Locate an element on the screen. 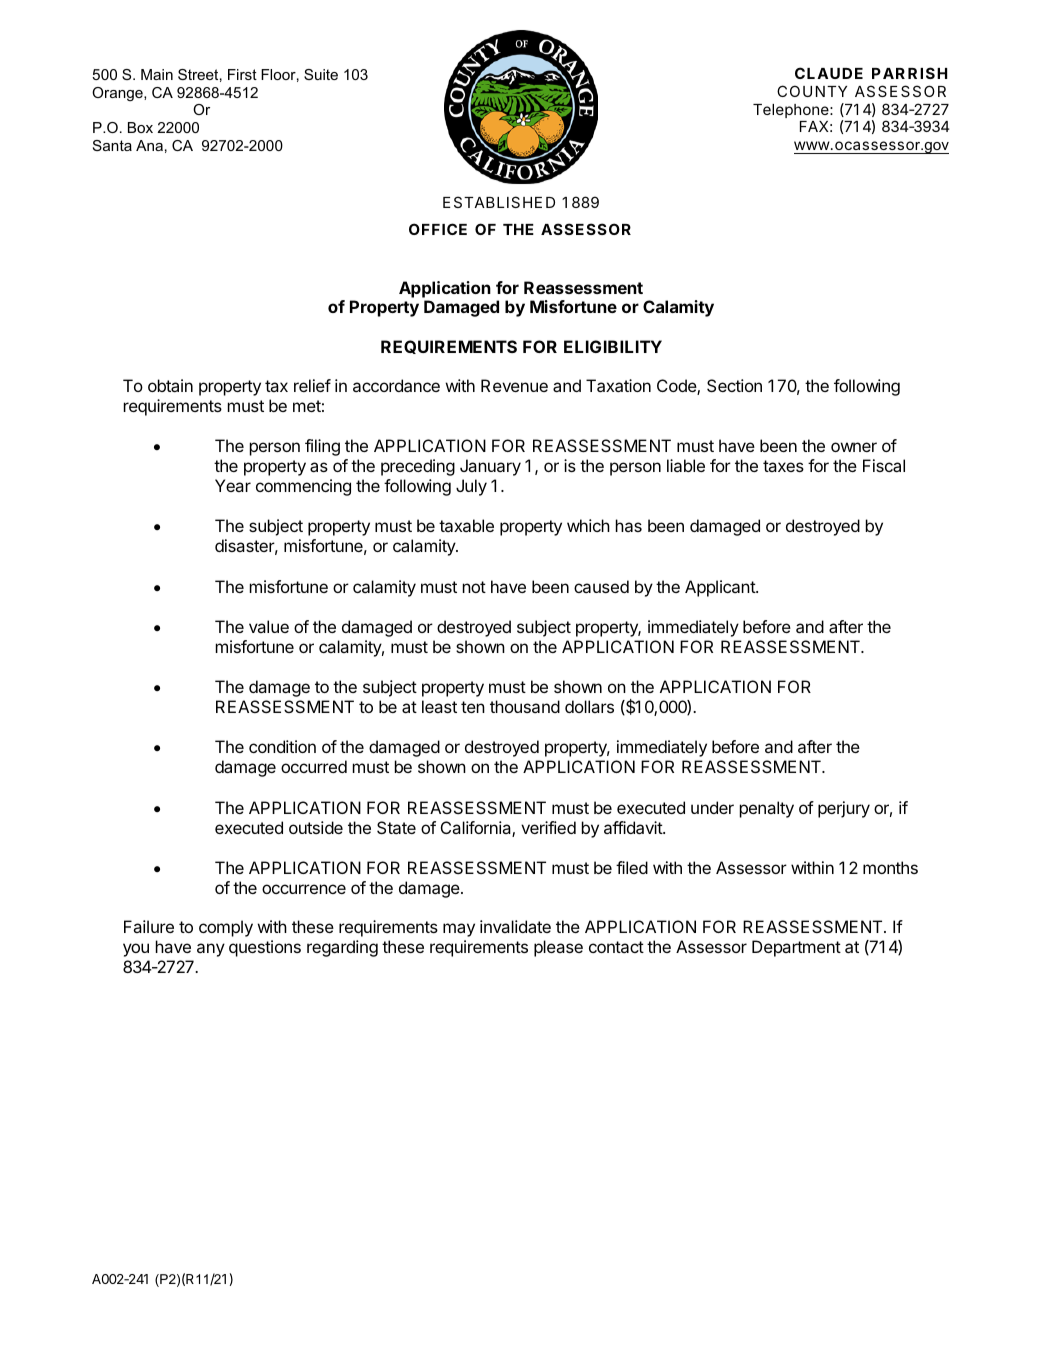 The width and height of the screenshot is (1042, 1349). Year is located at coordinates (233, 485).
